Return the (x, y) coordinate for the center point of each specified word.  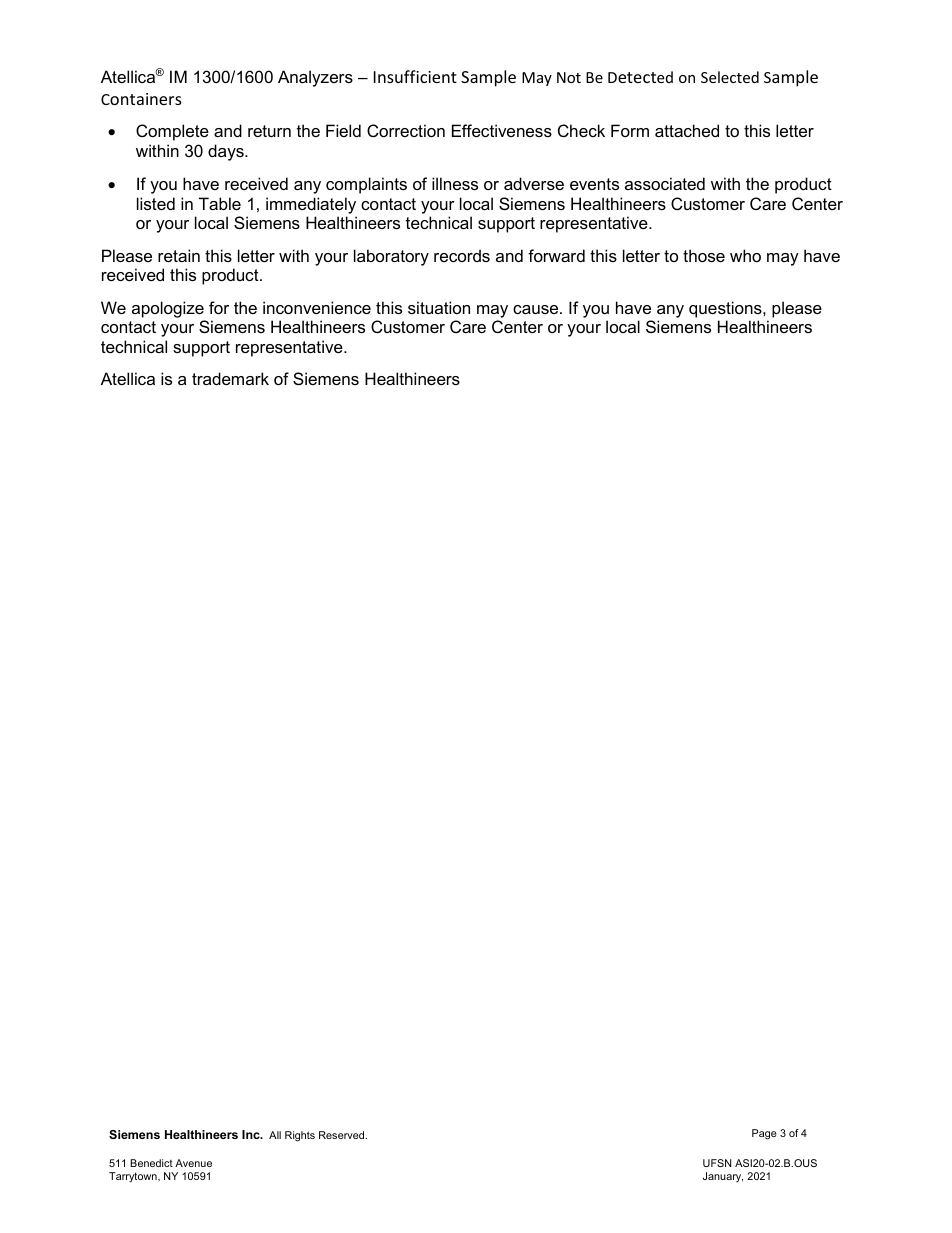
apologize (168, 309)
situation (439, 307)
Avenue (193, 1163)
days (227, 152)
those (704, 255)
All (275, 1135)
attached (687, 130)
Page (764, 1134)
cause (537, 309)
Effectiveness (502, 130)
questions (726, 309)
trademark (230, 378)
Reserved (343, 1135)
